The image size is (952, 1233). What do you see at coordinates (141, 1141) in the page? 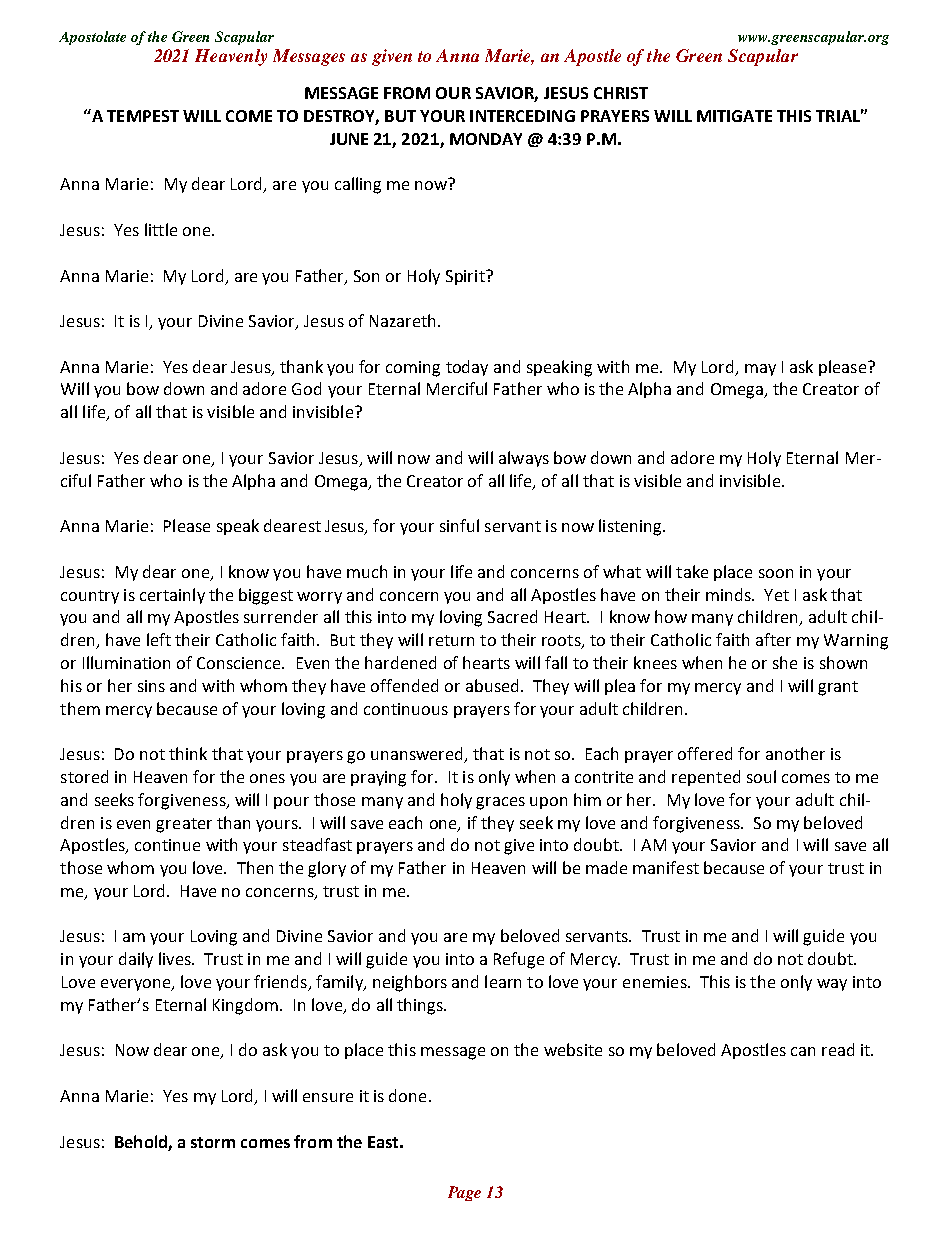
I see `Behold` at bounding box center [141, 1141].
